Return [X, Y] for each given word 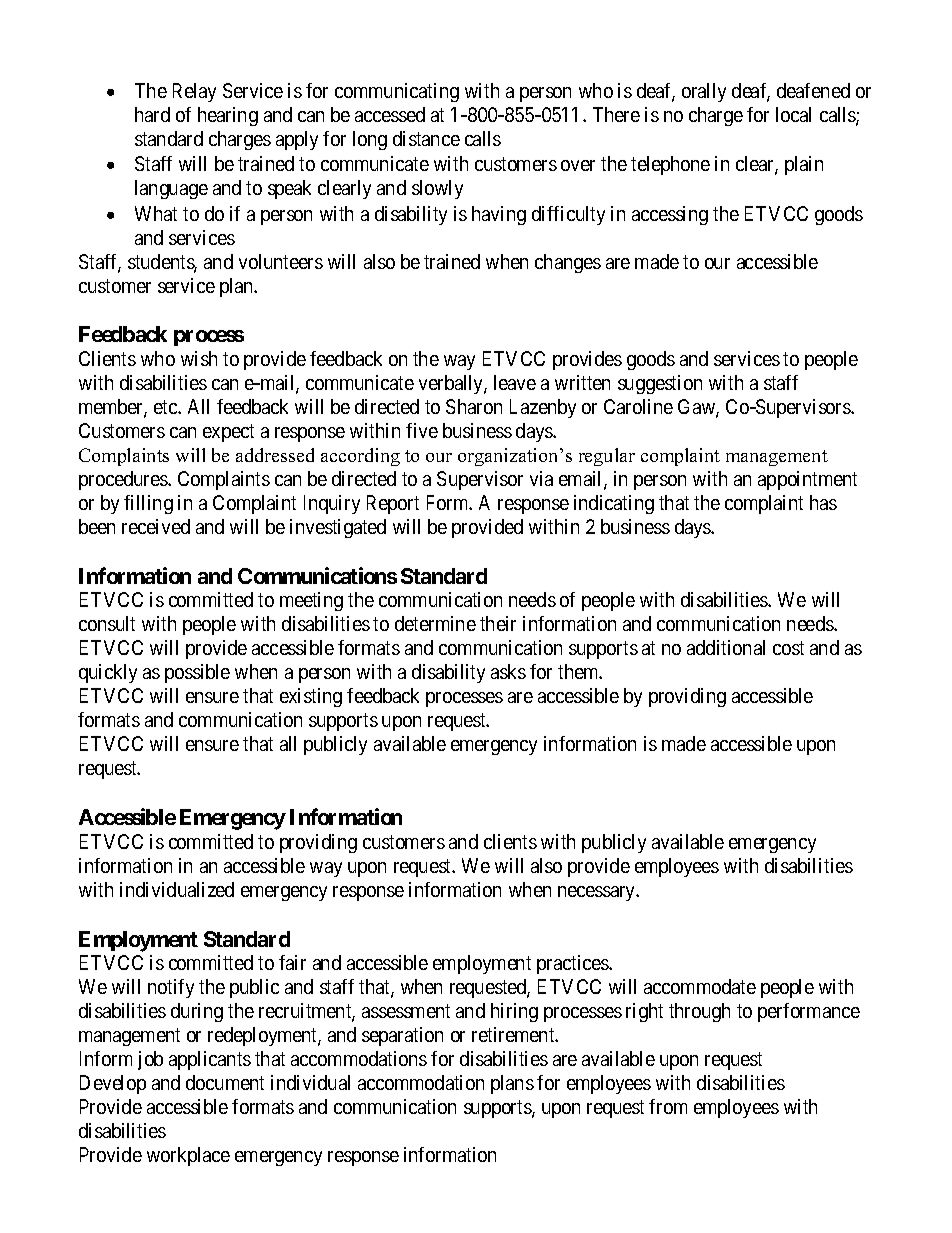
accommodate [700, 986]
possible [197, 673]
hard [152, 114]
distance [426, 138]
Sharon [474, 406]
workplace [188, 1156]
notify [171, 988]
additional [726, 647]
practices [573, 964]
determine [435, 623]
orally [704, 92]
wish [199, 358]
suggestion [660, 384]
